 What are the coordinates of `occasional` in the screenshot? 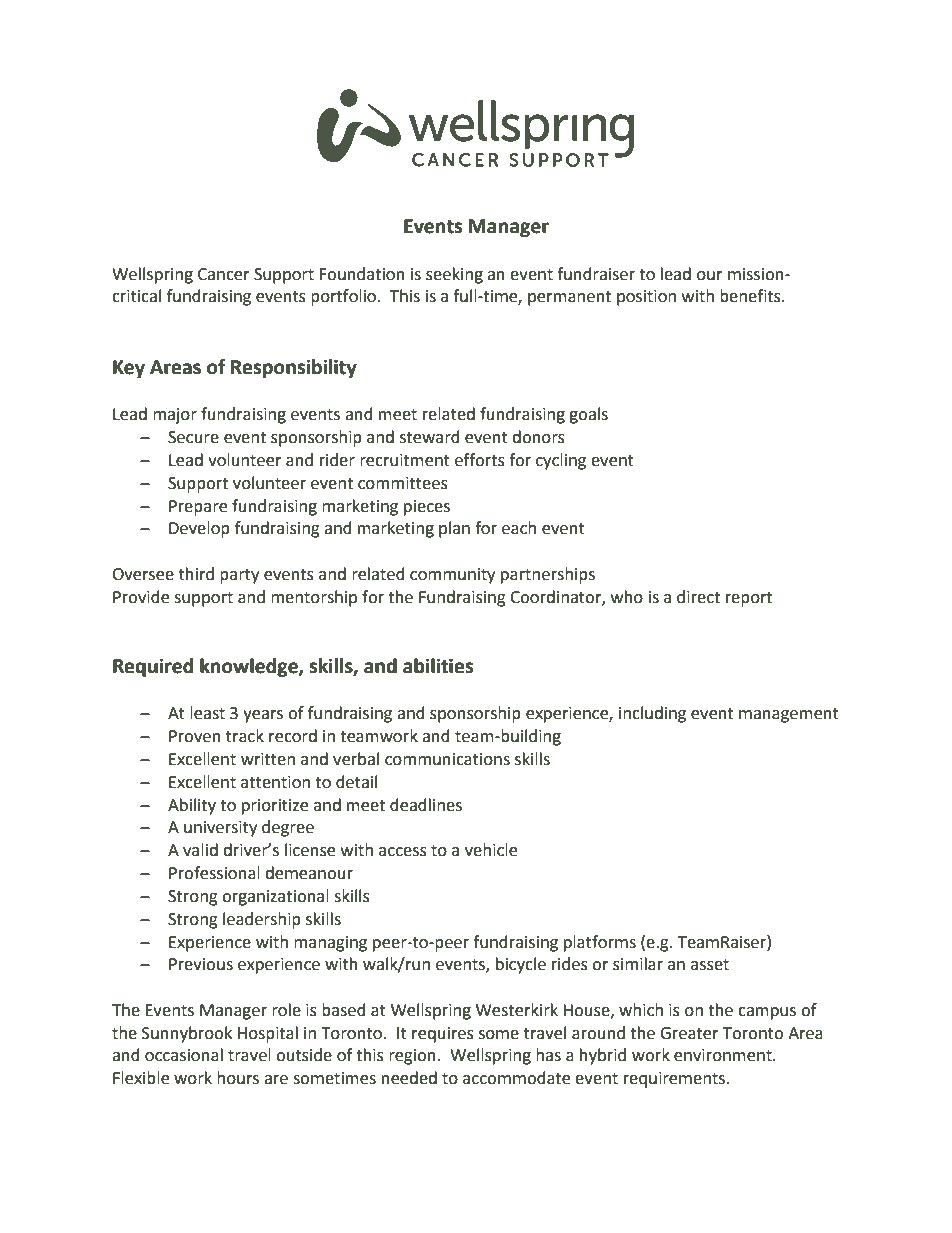 It's located at (184, 1055).
